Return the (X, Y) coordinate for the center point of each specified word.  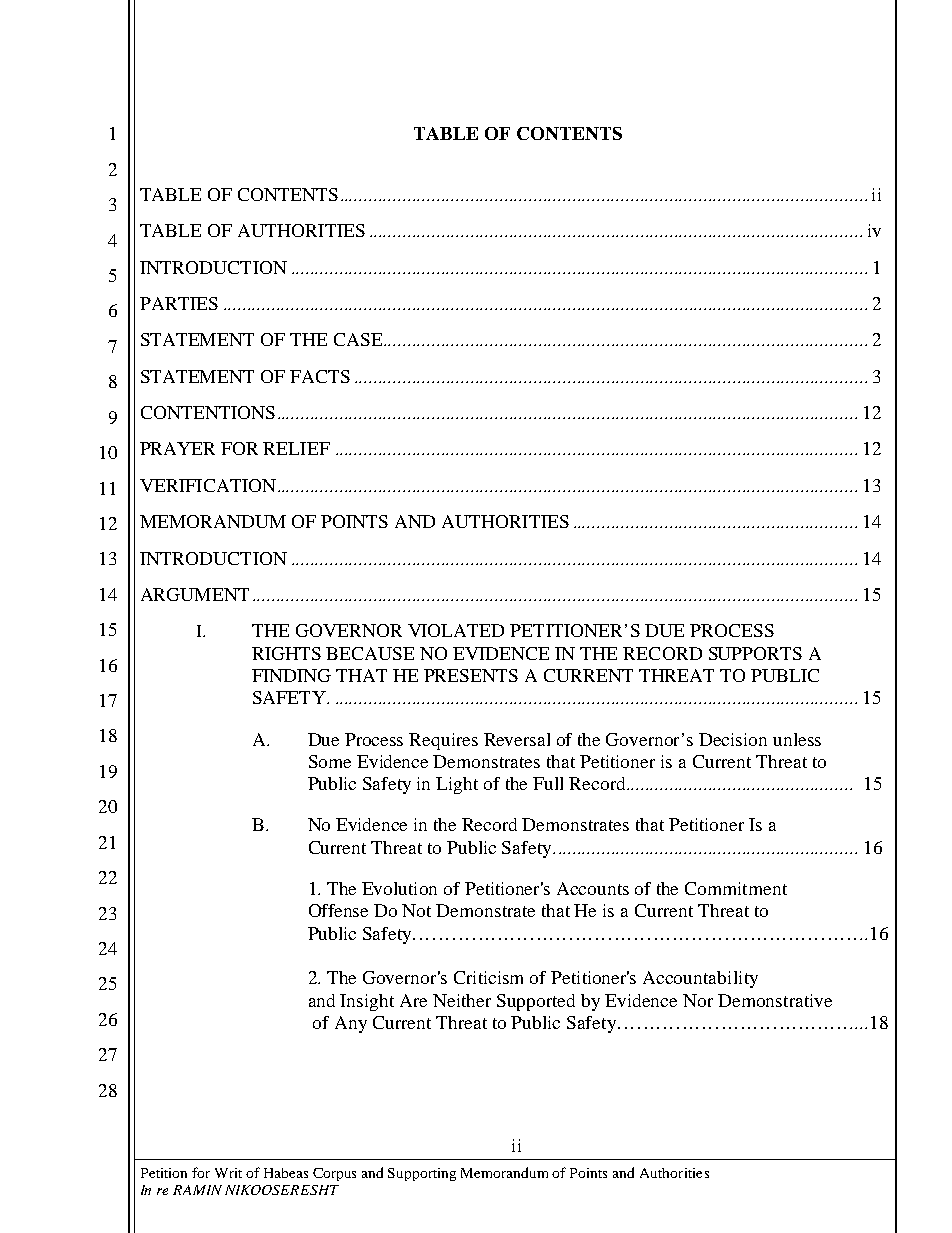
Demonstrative (775, 1000)
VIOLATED (456, 630)
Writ (228, 1173)
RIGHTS (286, 653)
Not (416, 910)
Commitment (736, 888)
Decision (733, 739)
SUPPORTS (755, 653)
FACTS (320, 376)
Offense (338, 910)
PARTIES (179, 303)
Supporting (422, 1174)
